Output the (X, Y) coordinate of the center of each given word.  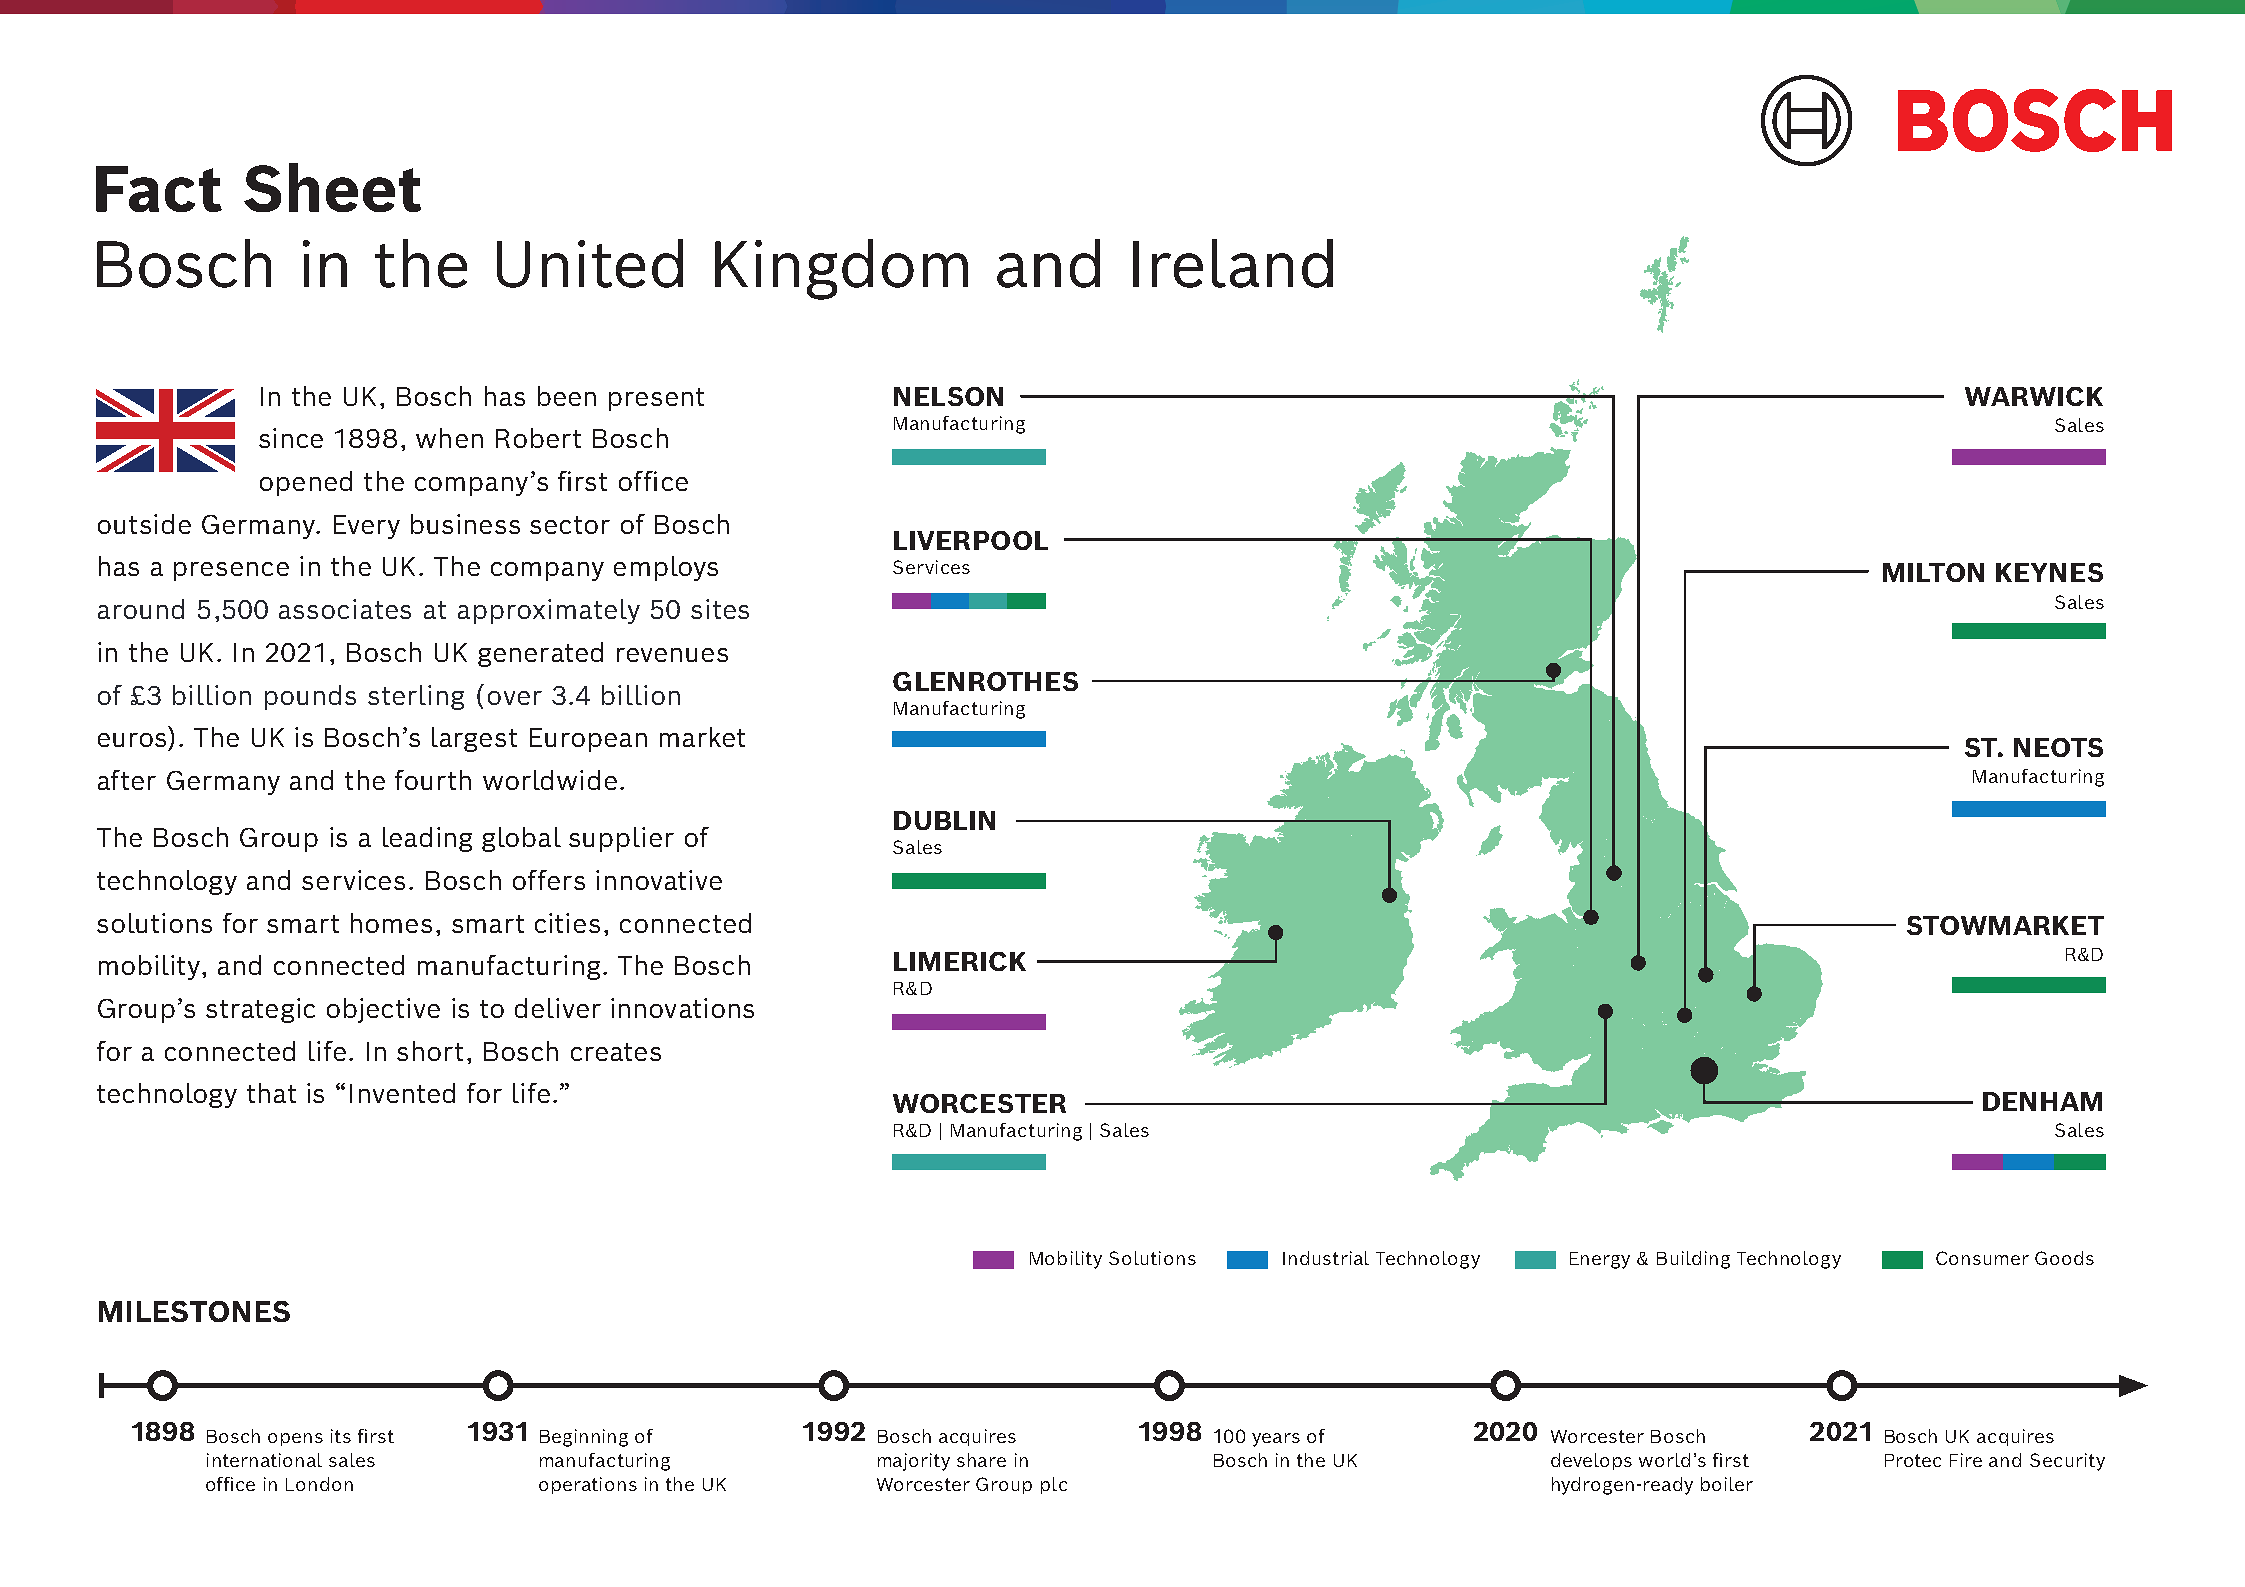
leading (427, 839)
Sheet (332, 187)
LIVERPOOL (971, 540)
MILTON (1933, 572)
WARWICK (2034, 396)
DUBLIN (944, 820)
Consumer (1982, 1258)
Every (367, 527)
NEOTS (2058, 747)
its (341, 1436)
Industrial (1326, 1258)
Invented (402, 1093)
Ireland (1233, 263)
